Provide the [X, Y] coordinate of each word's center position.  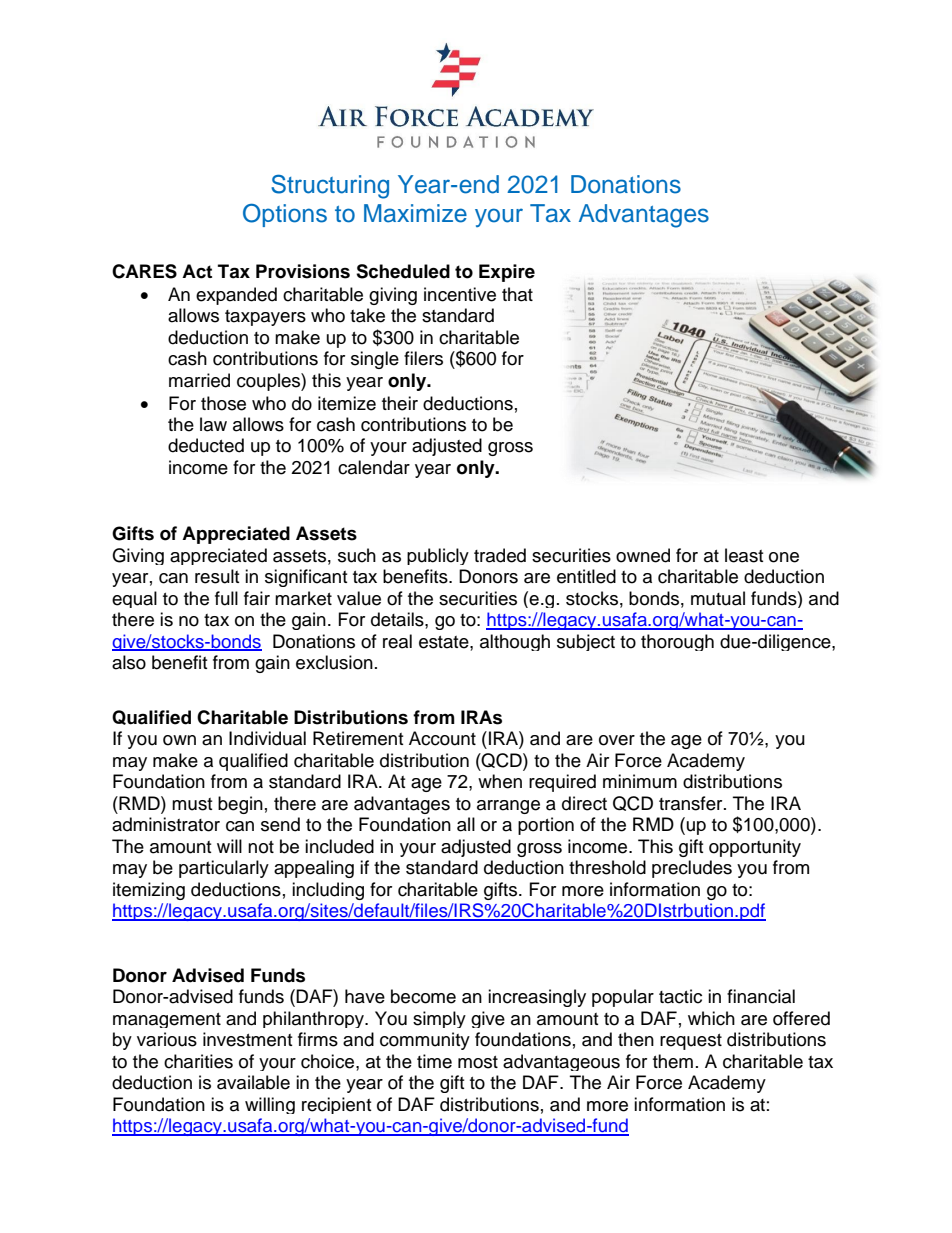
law [213, 424]
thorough [677, 642]
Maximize [415, 213]
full [226, 598]
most [478, 1062]
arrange [508, 807]
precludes [692, 869]
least [744, 555]
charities [198, 1061]
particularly [224, 869]
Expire [507, 273]
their [400, 403]
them [673, 1061]
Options [285, 215]
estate [445, 642]
